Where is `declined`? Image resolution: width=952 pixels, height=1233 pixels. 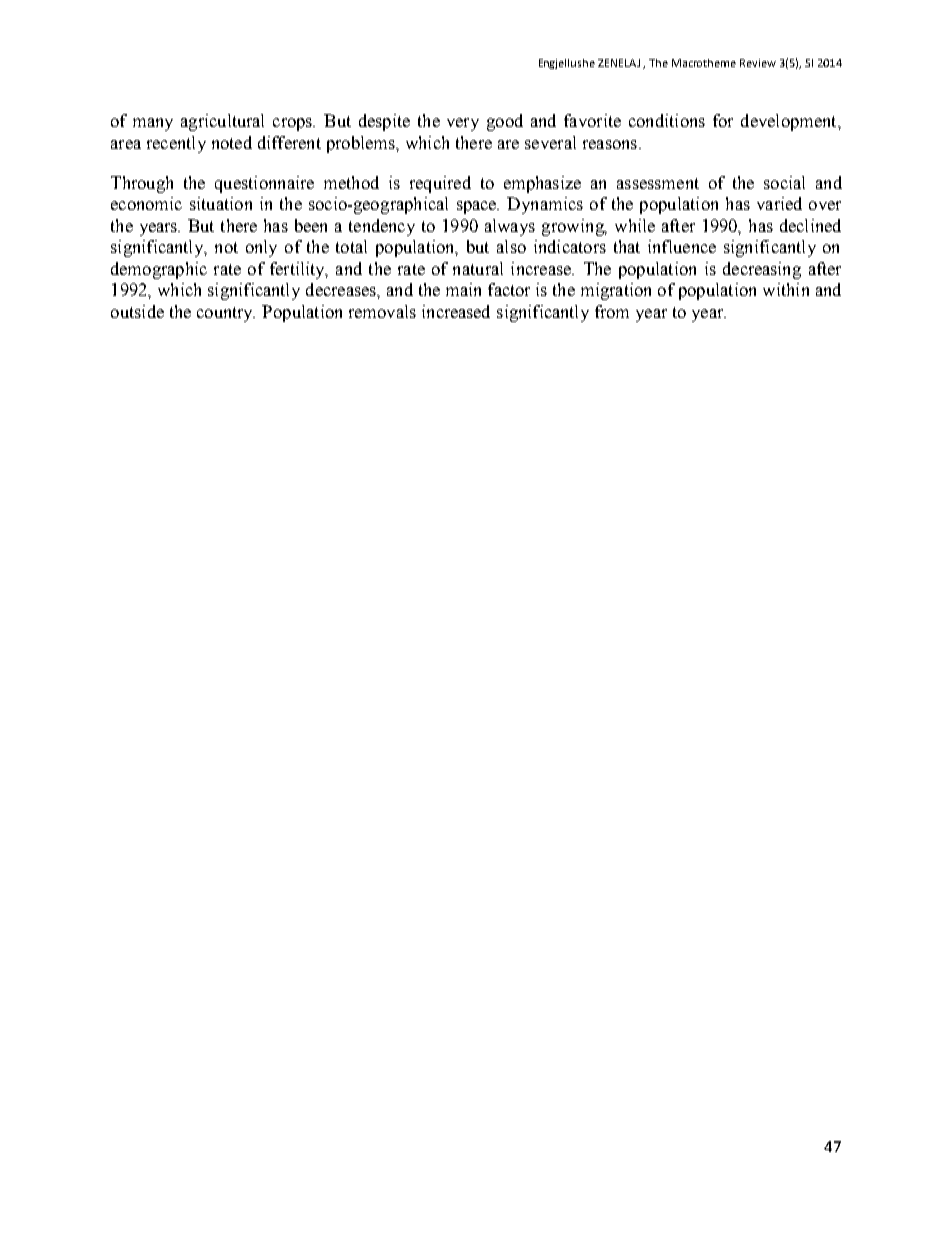 declined is located at coordinates (810, 225).
